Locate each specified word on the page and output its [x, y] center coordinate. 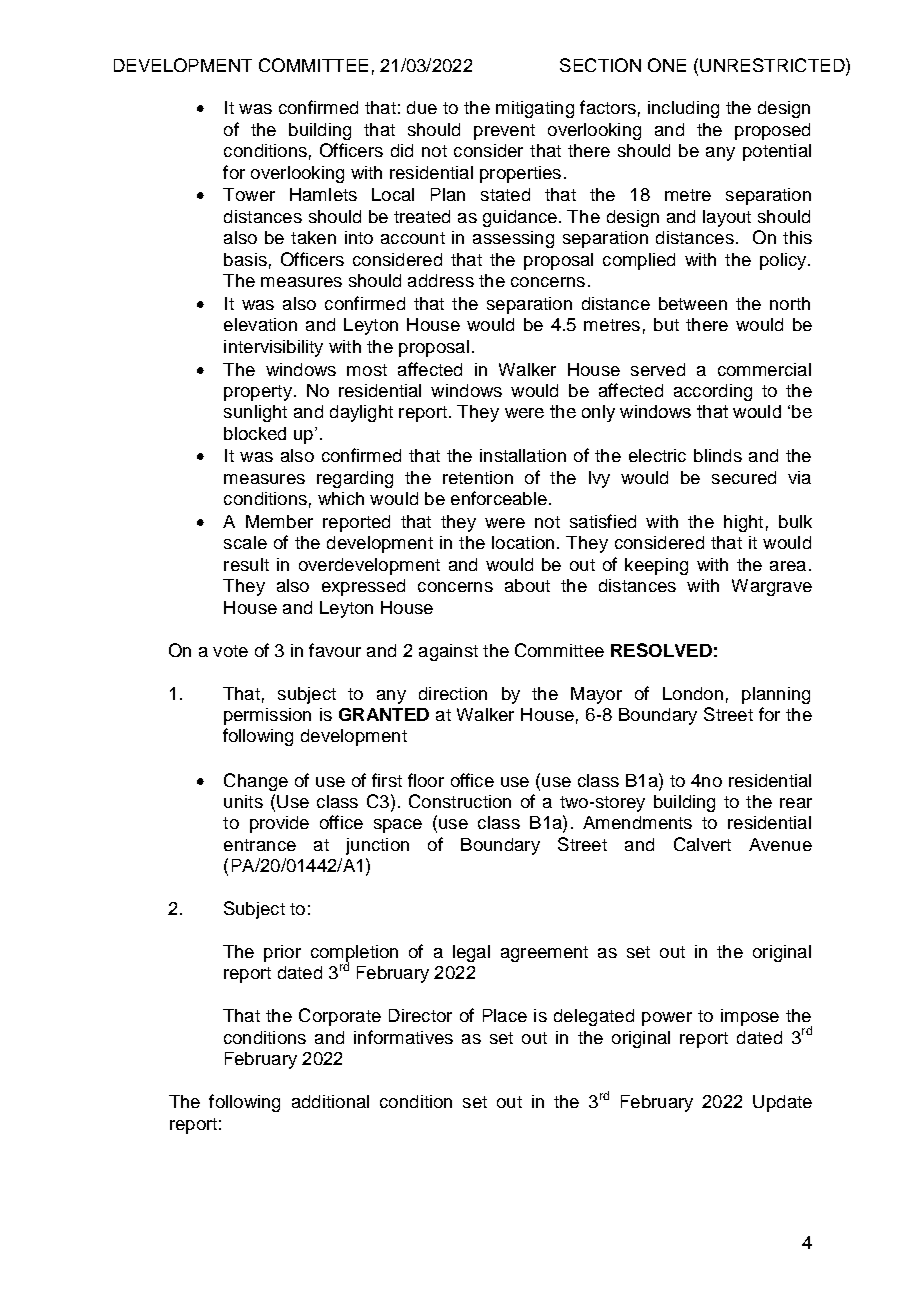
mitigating [535, 109]
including [683, 109]
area [788, 566]
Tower [249, 194]
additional [330, 1101]
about [527, 585]
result [246, 564]
